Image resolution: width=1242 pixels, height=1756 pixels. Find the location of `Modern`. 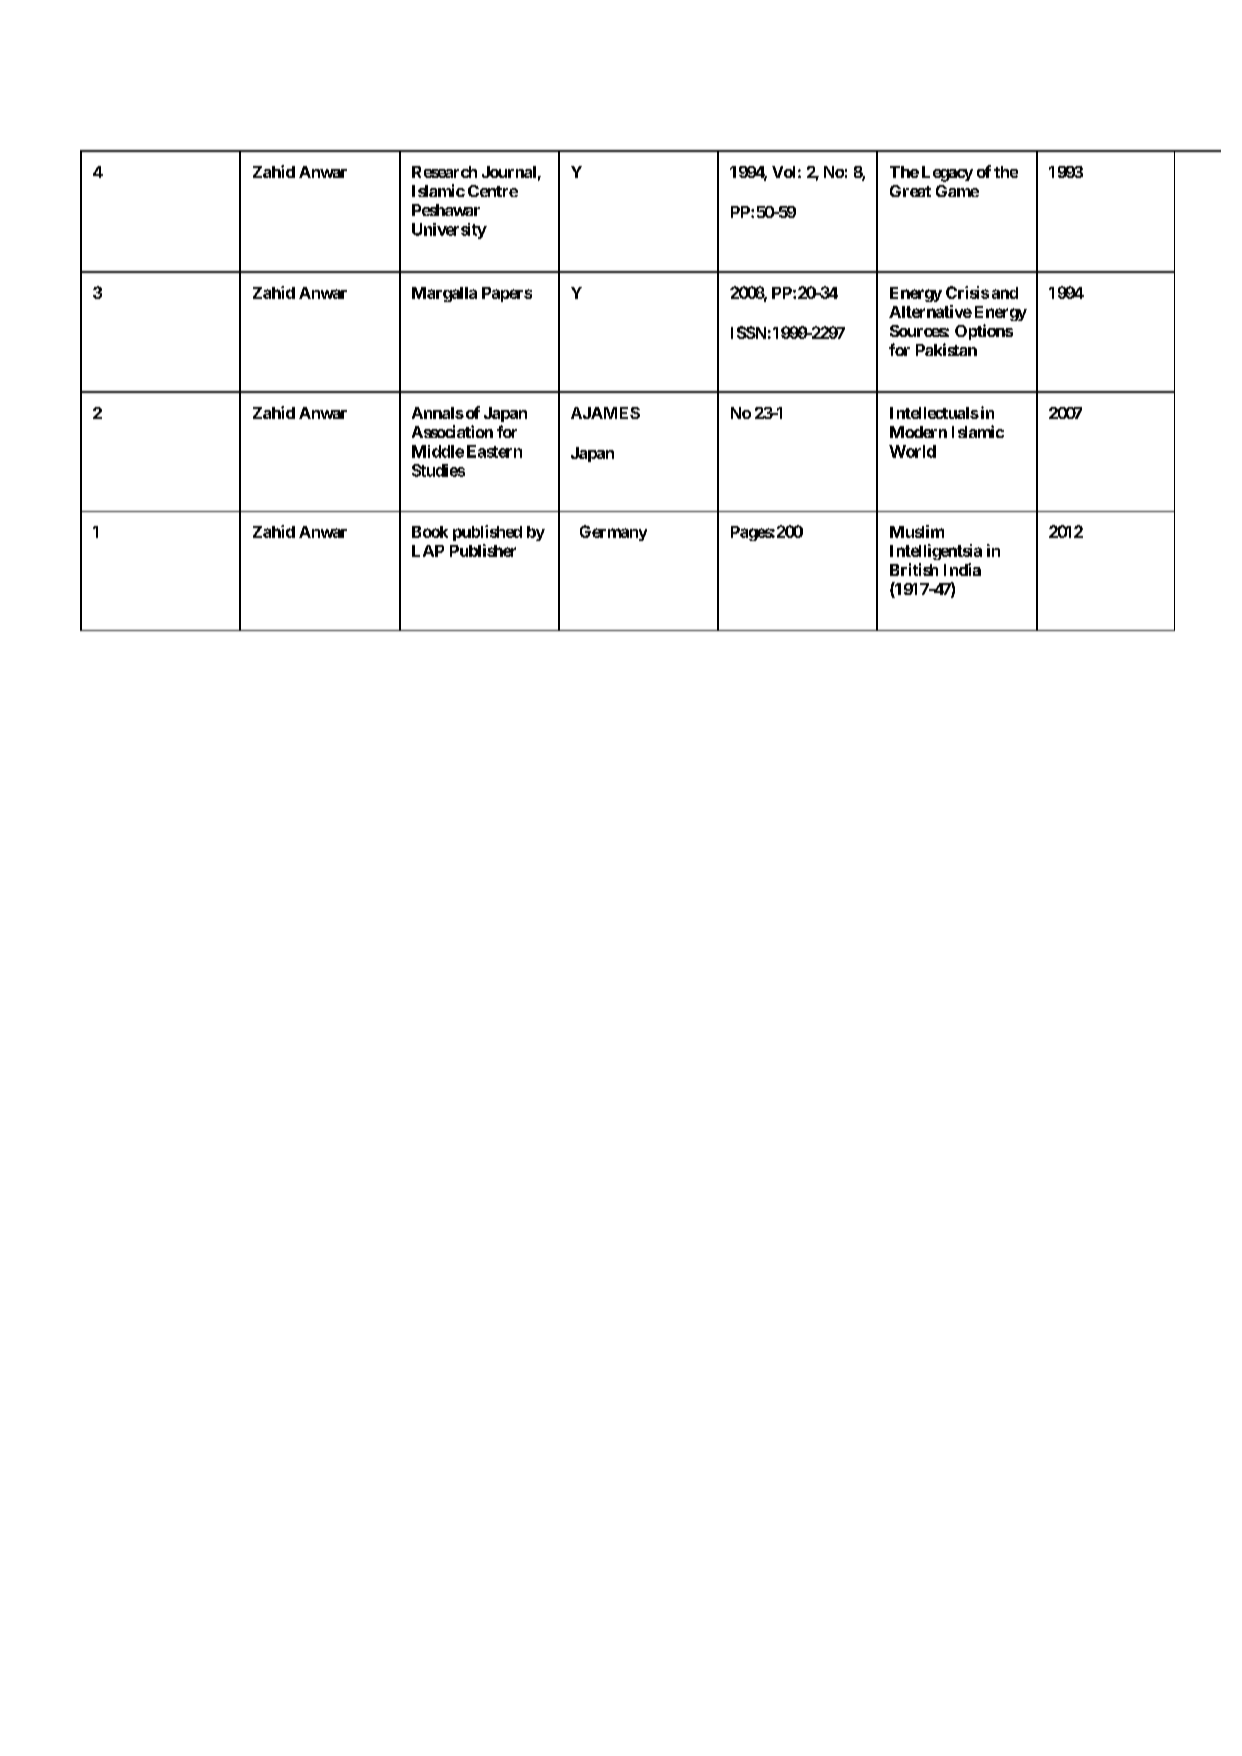

Modern is located at coordinates (918, 432).
